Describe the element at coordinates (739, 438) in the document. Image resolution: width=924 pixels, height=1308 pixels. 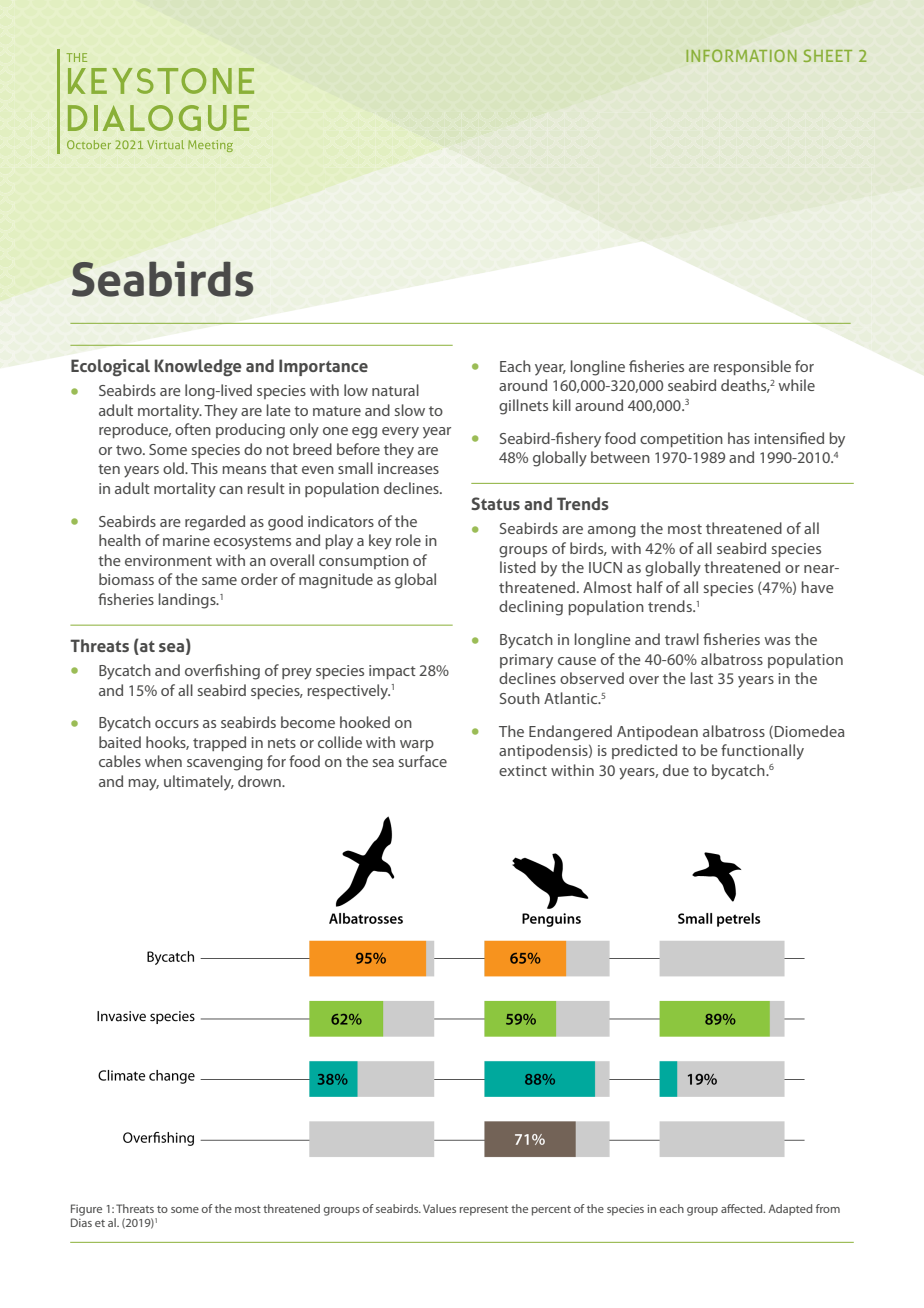
I see `has` at that location.
